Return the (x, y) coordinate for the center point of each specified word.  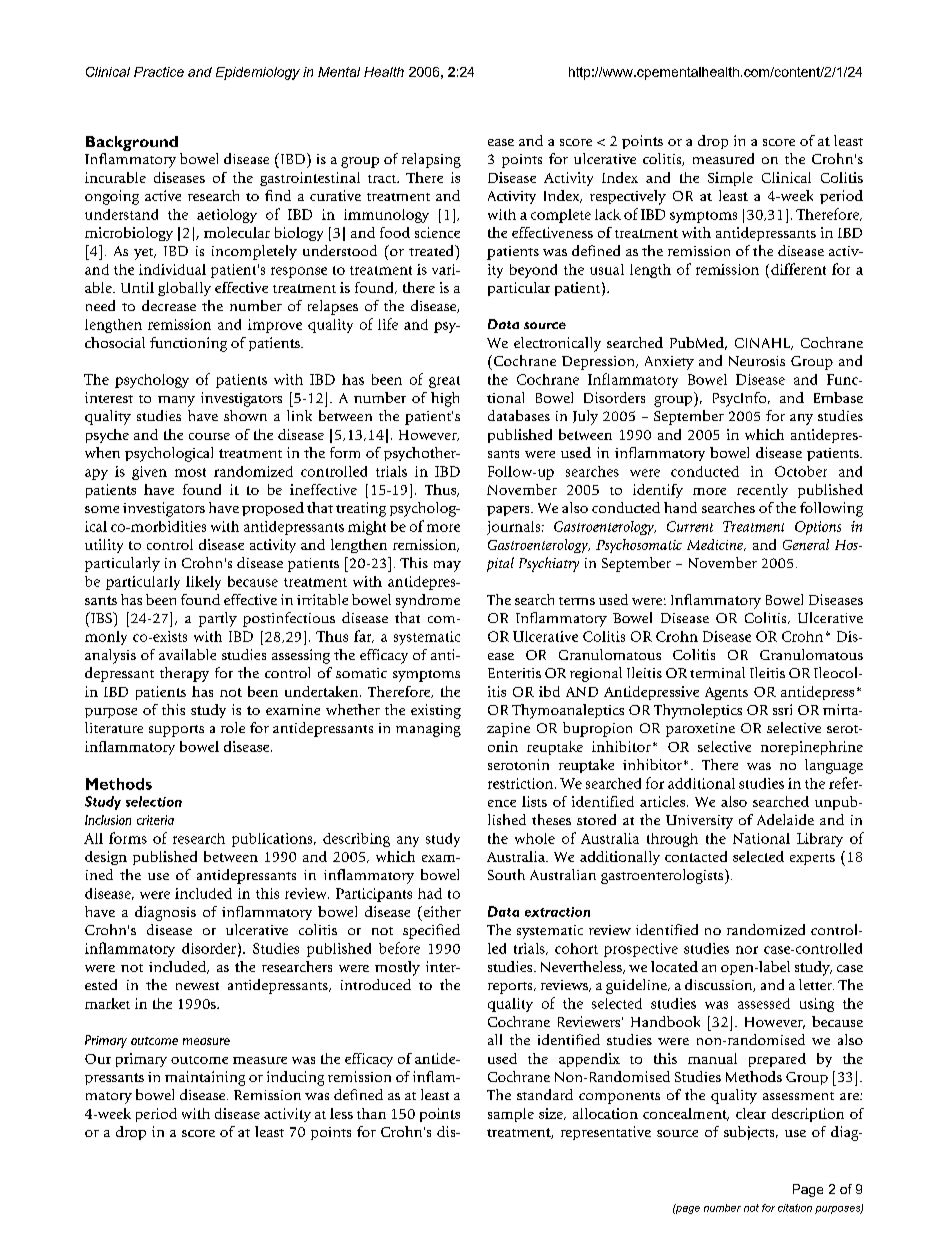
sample (511, 1115)
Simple (730, 179)
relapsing (431, 160)
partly (218, 619)
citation (795, 1208)
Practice (159, 72)
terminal (717, 672)
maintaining (205, 1078)
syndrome (428, 601)
